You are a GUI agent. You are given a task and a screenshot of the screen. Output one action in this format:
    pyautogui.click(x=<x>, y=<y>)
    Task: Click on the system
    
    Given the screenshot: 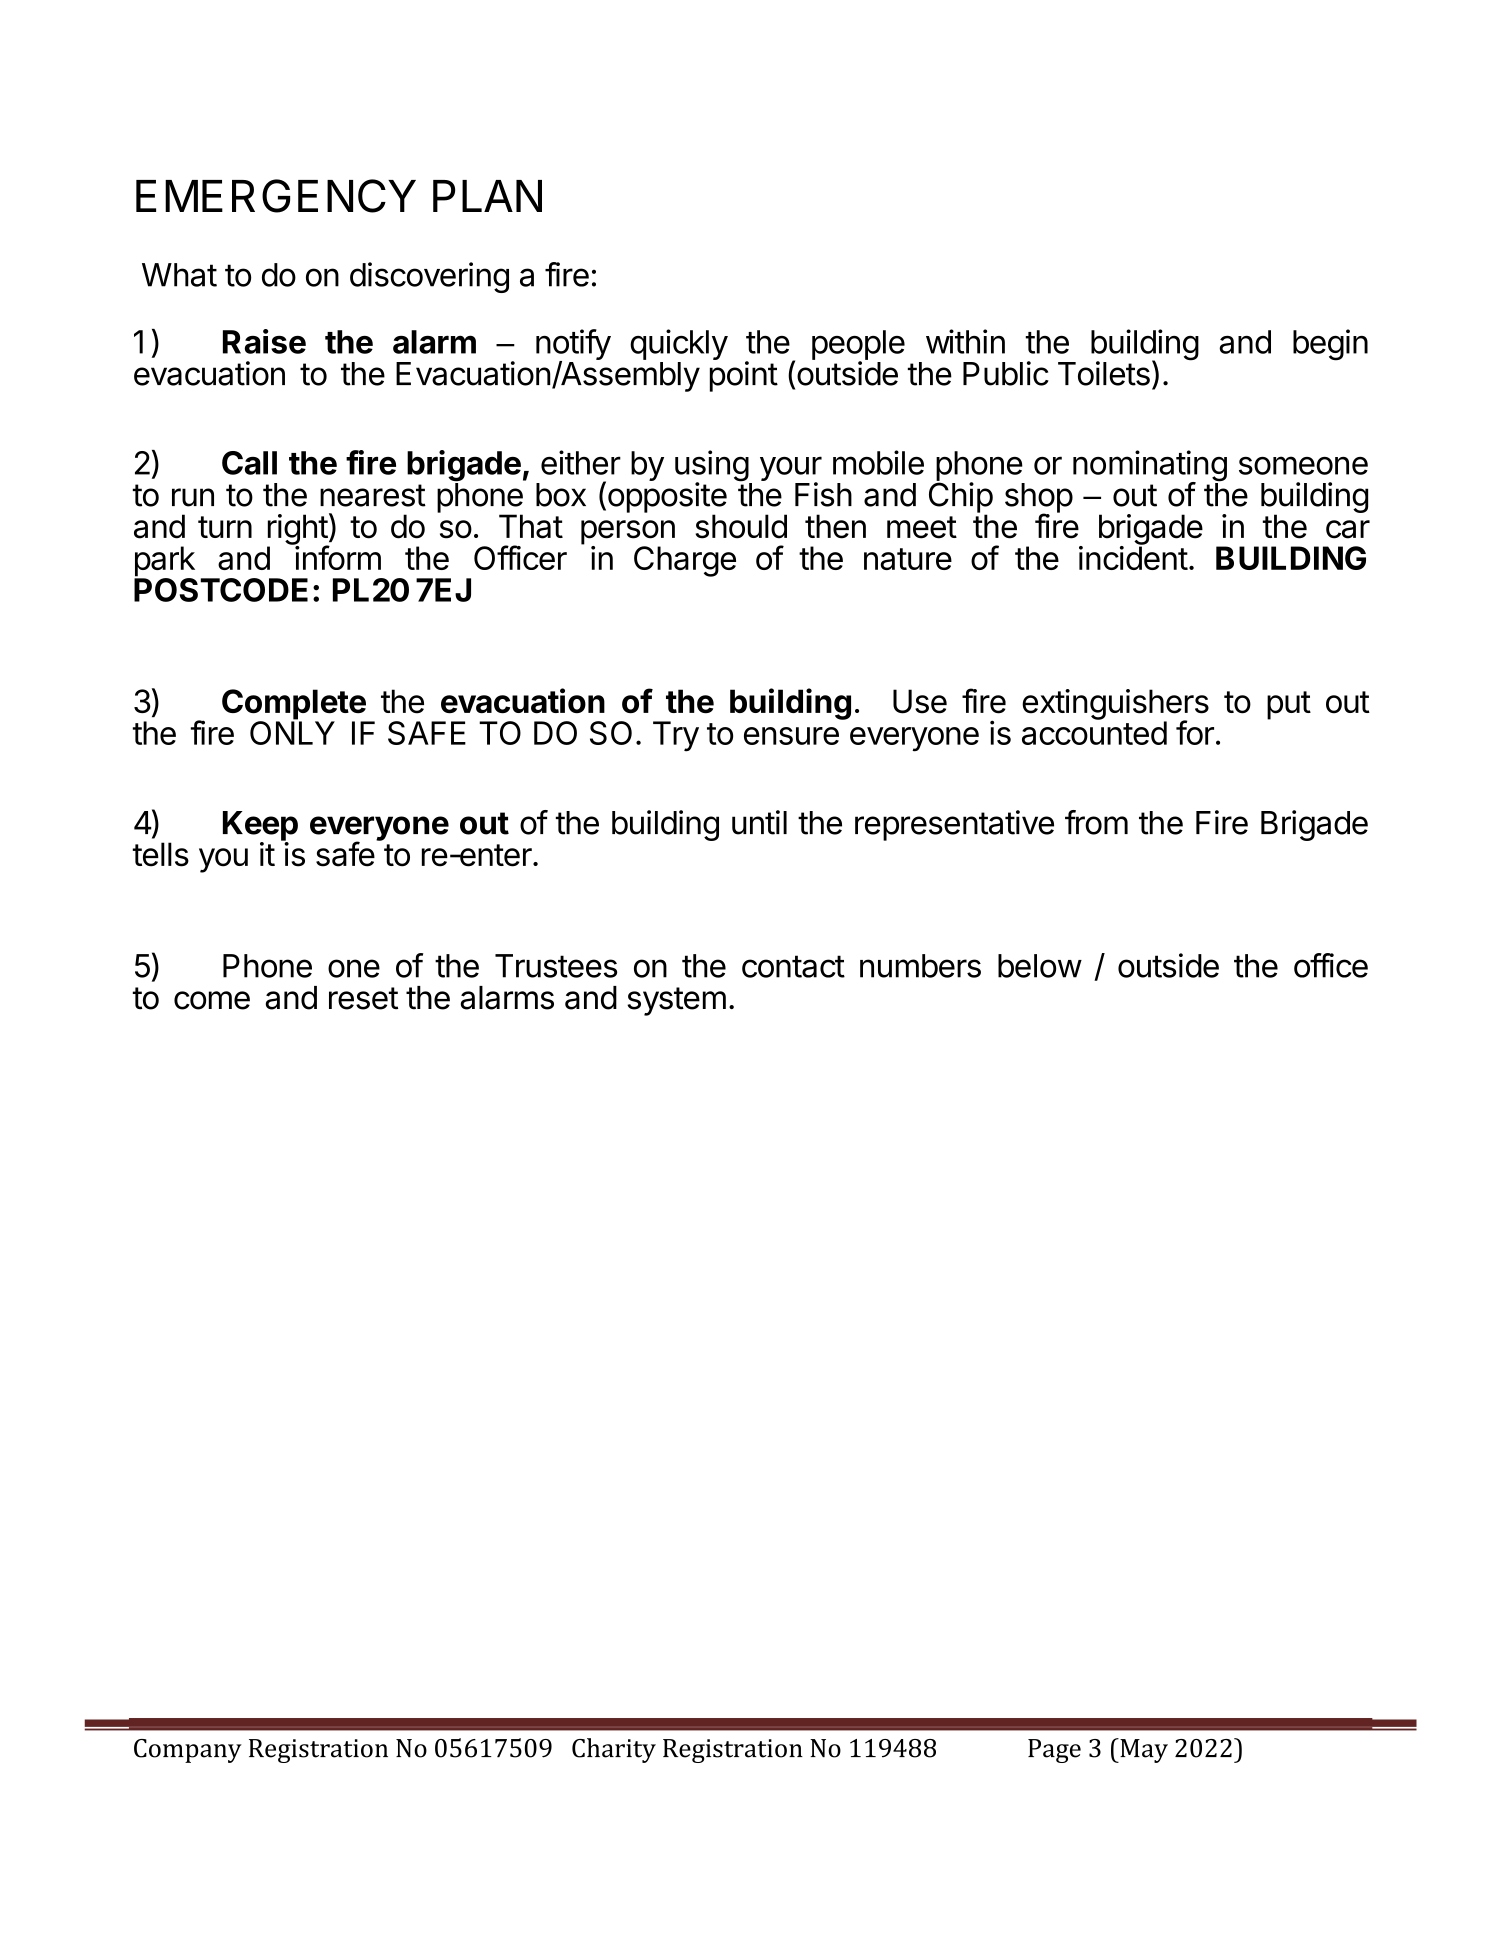 What is the action you would take?
    pyautogui.click(x=676, y=1001)
